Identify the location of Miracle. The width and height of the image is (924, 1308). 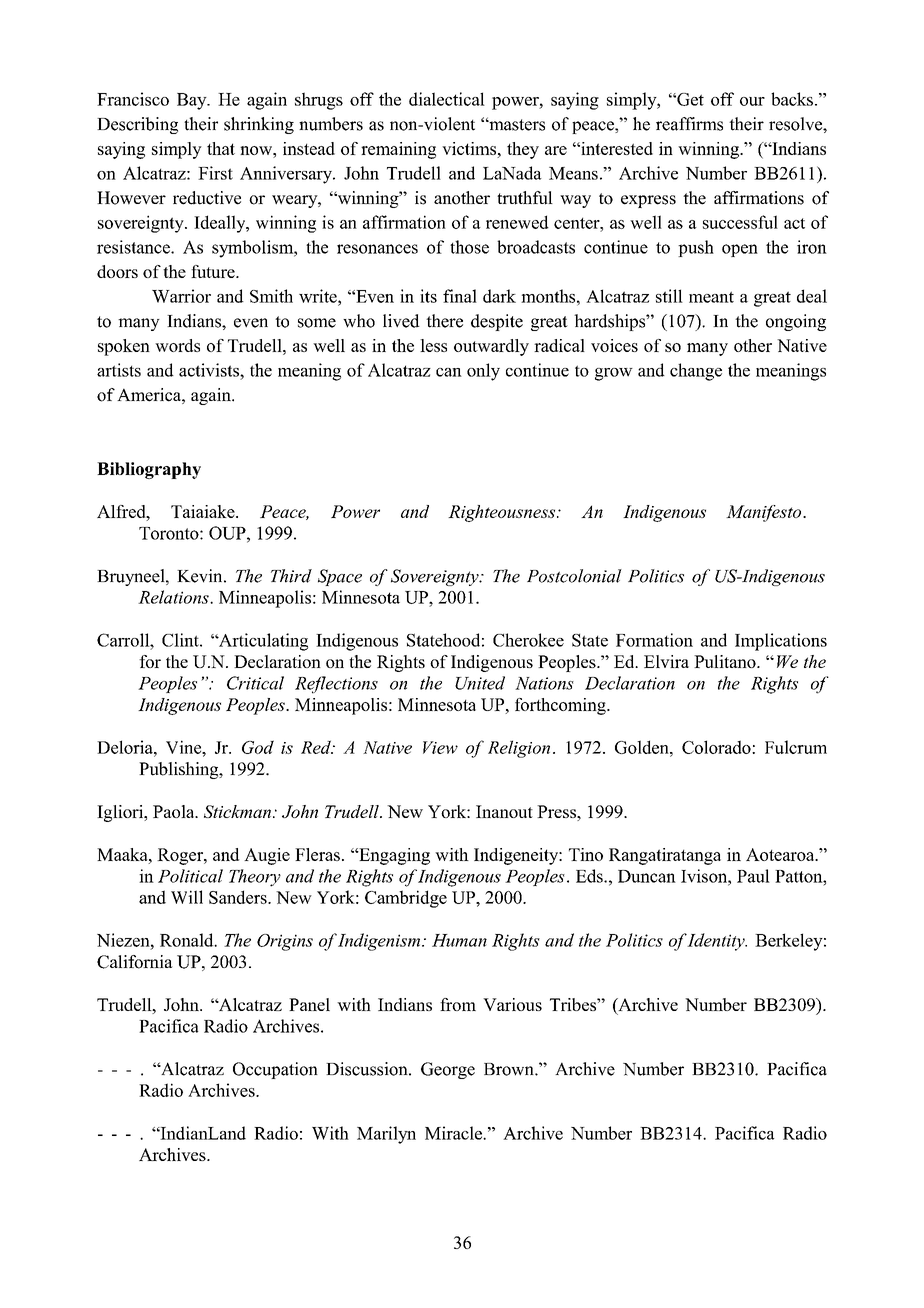
(454, 1133).
